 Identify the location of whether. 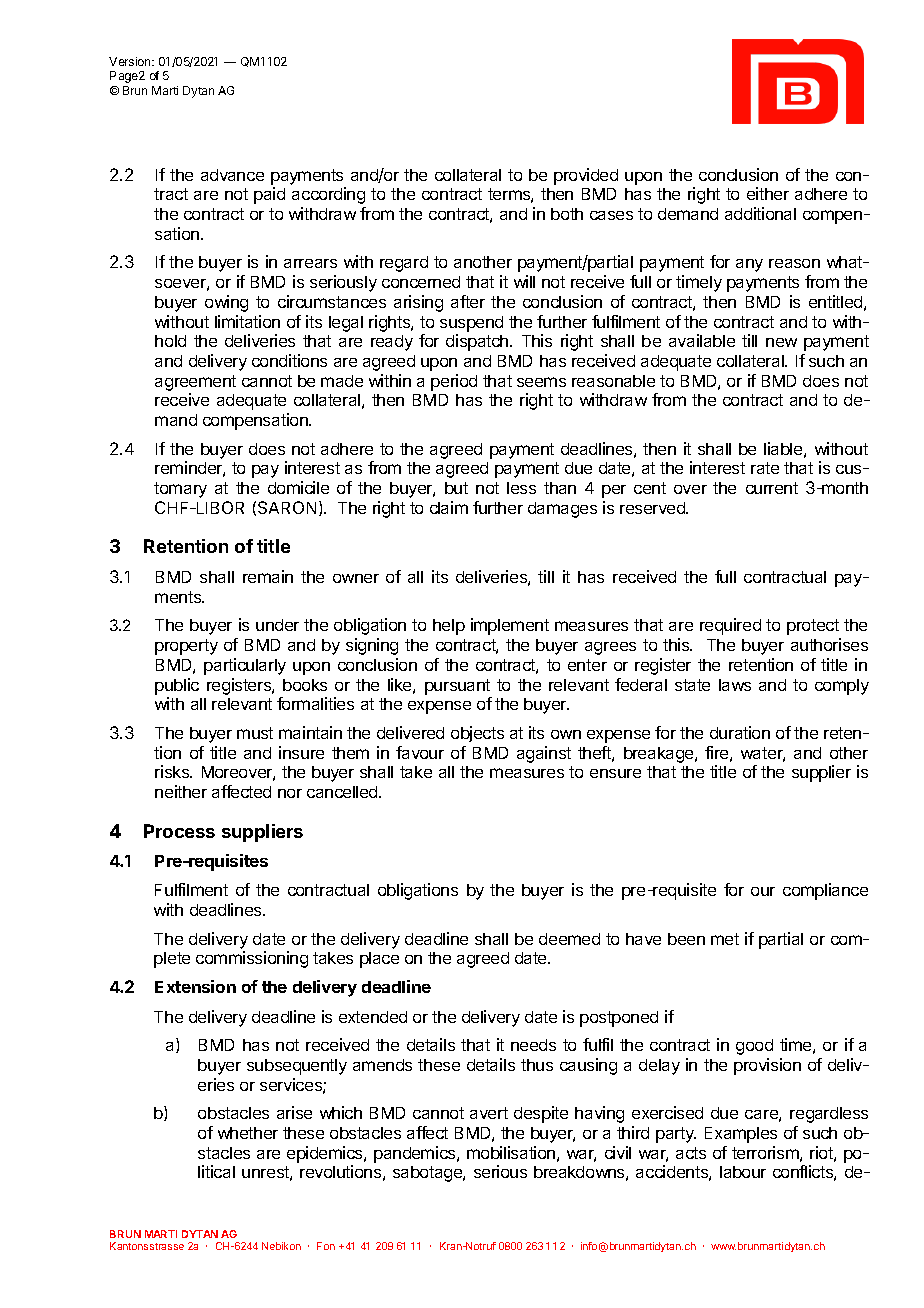
(248, 1133).
